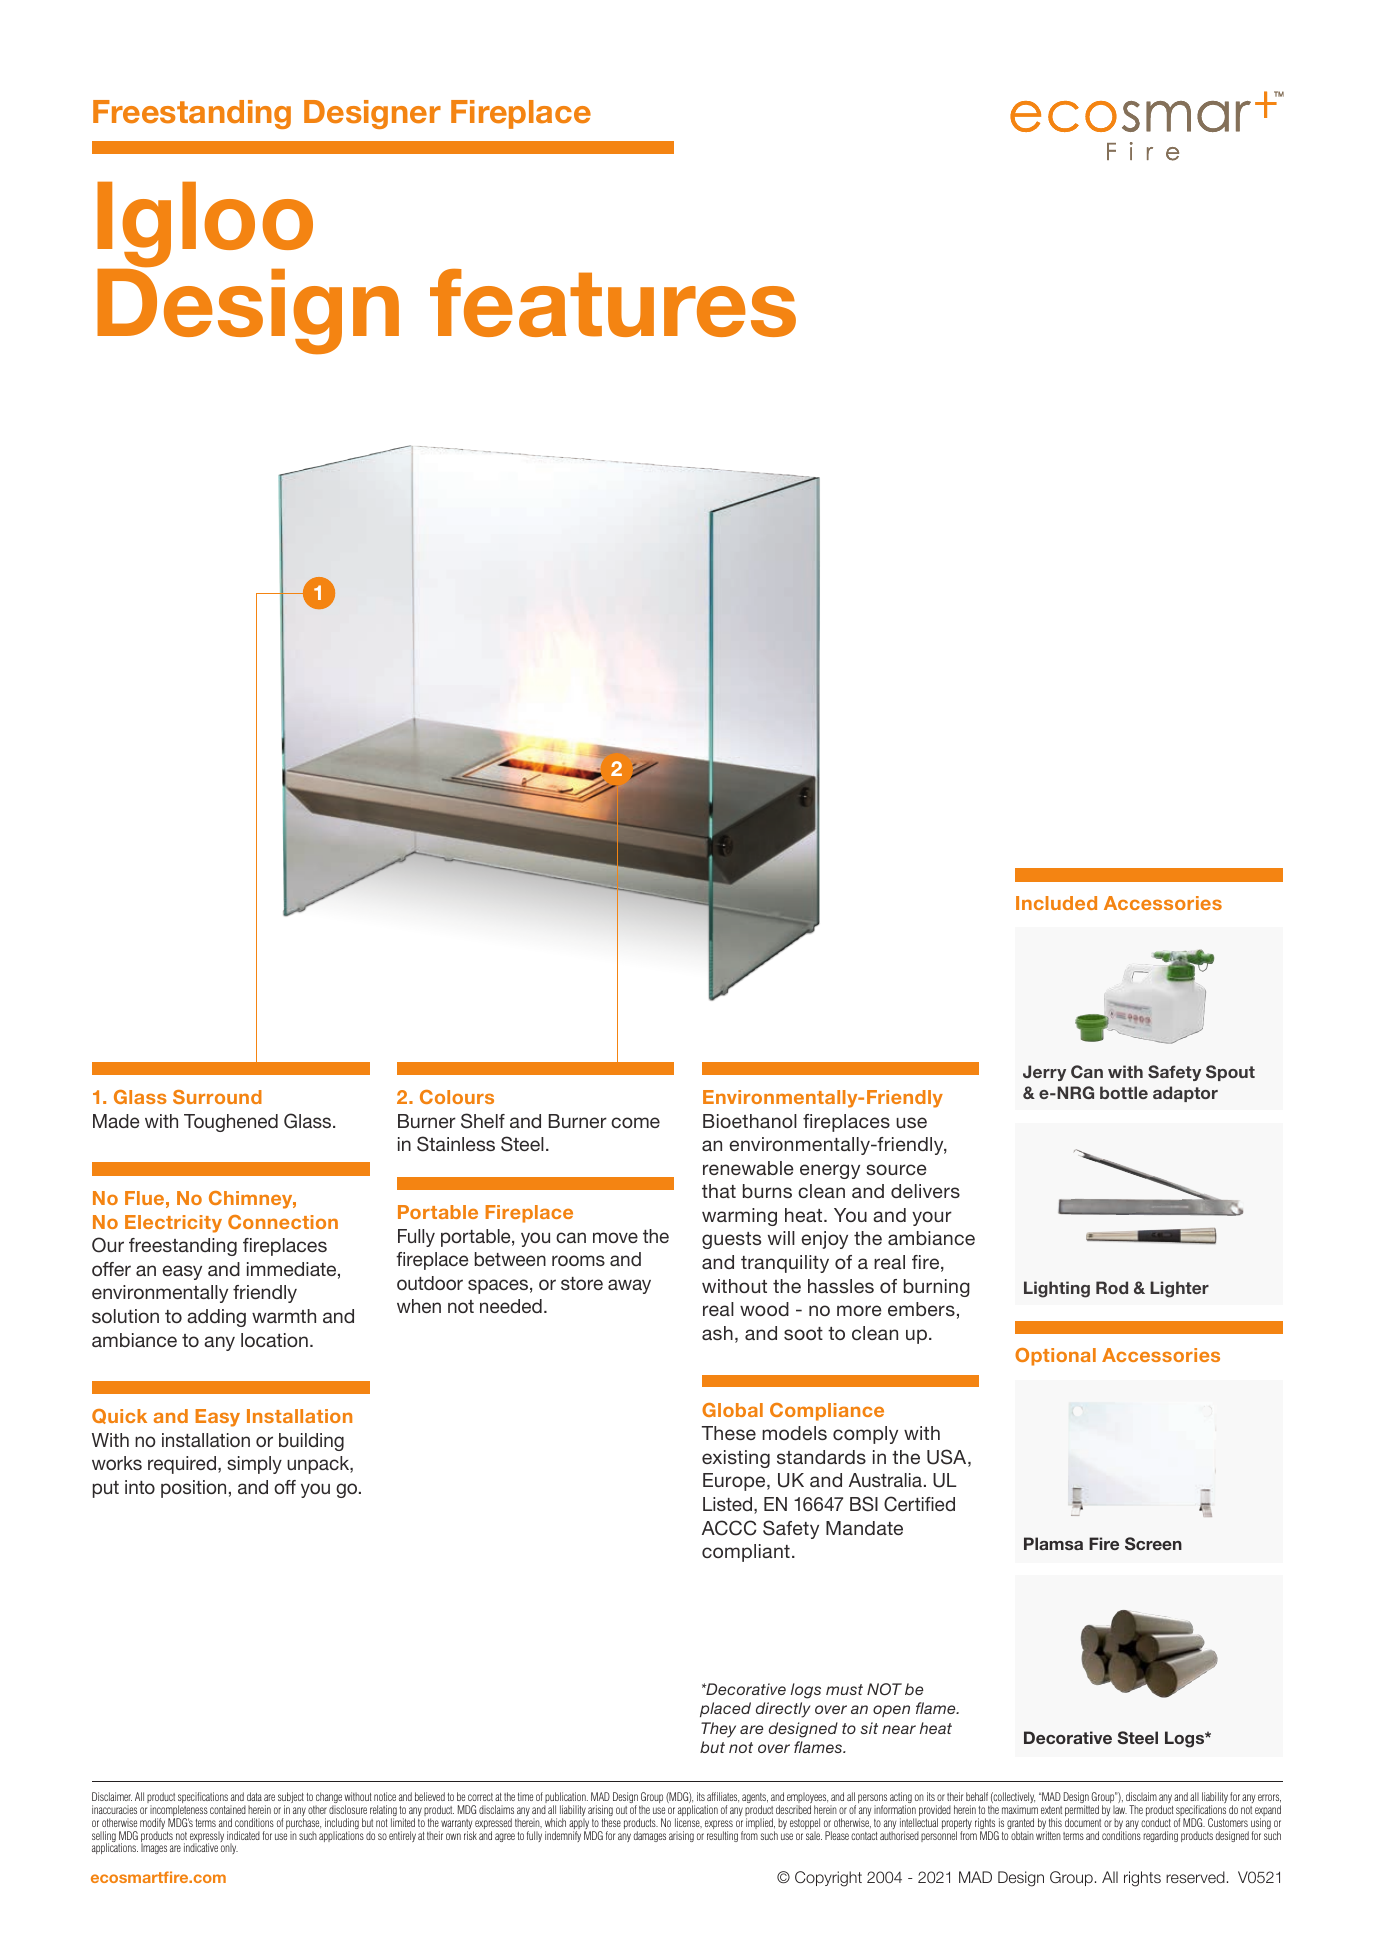  Describe the element at coordinates (243, 1835) in the screenshot. I see `indicated` at that location.
